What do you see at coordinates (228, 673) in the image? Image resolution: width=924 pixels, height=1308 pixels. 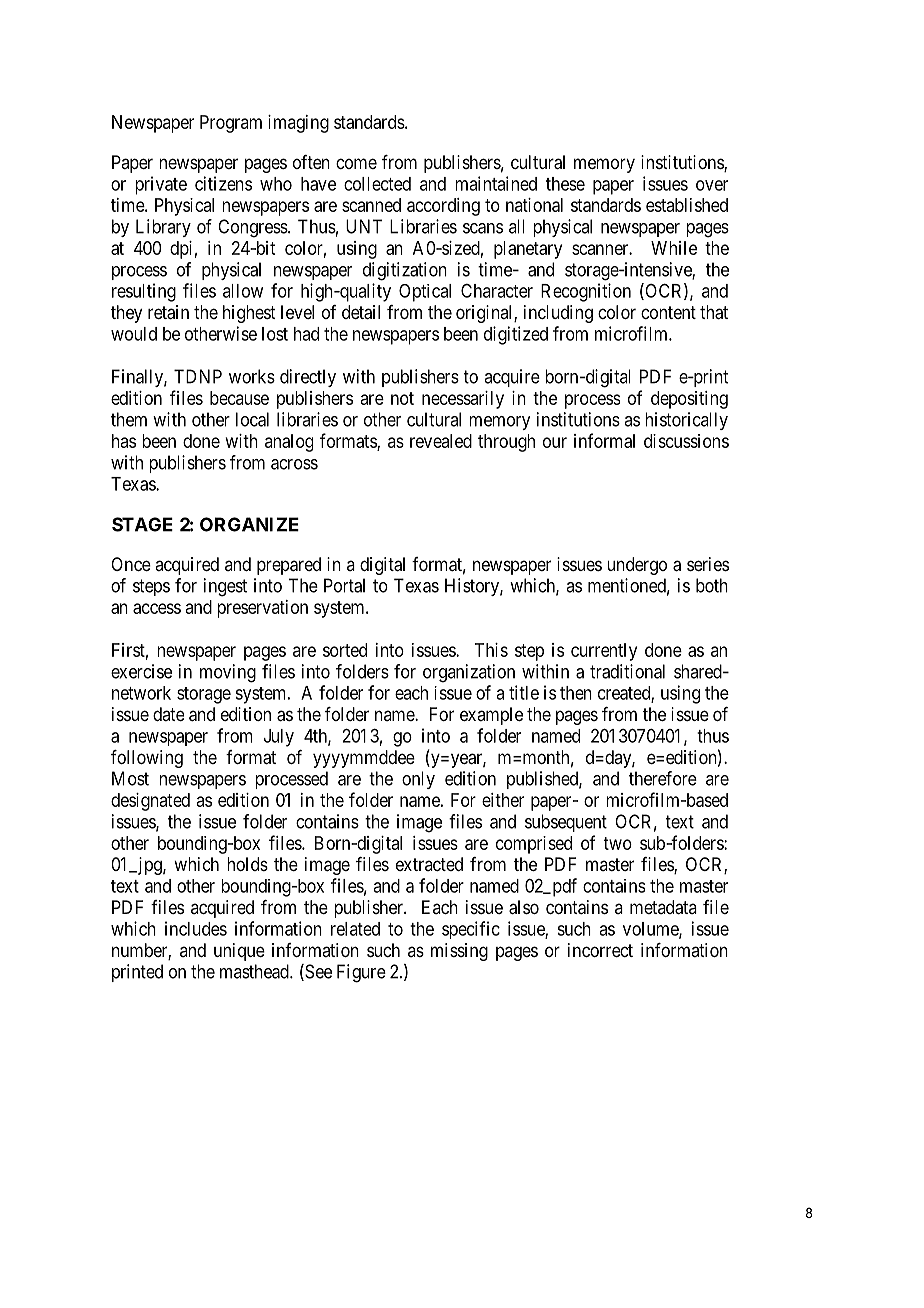 I see `moving` at bounding box center [228, 673].
